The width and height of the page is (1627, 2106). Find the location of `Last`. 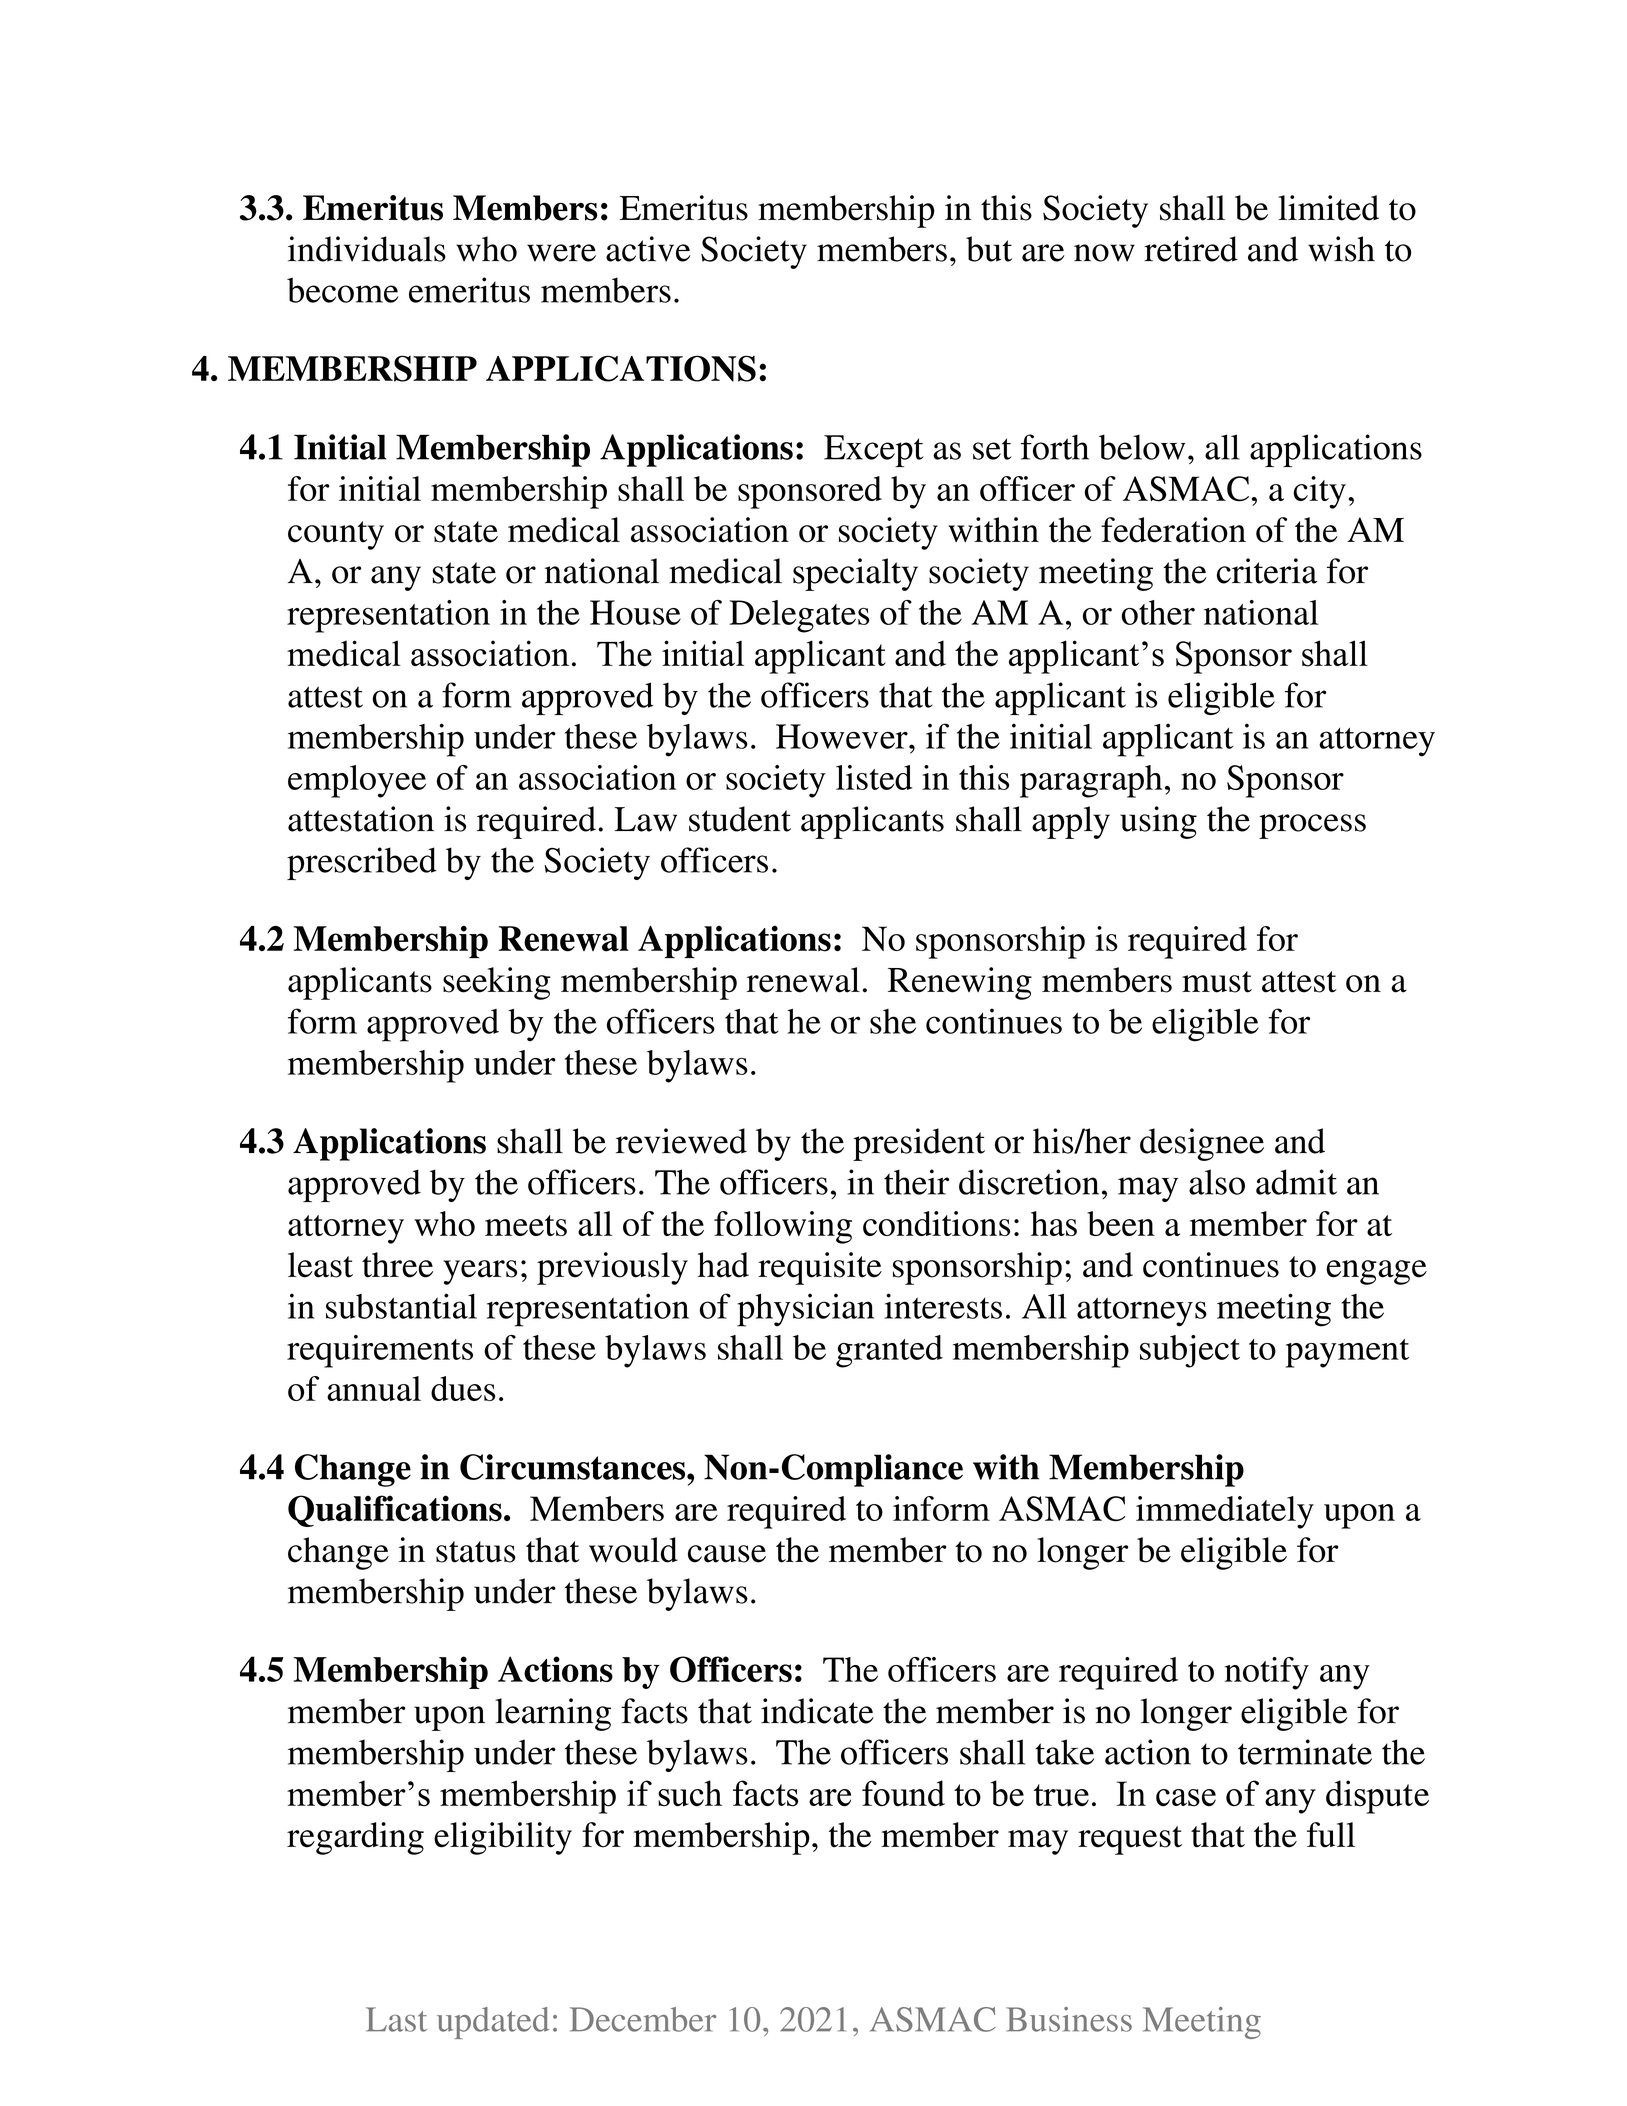

Last is located at coordinates (396, 2019).
